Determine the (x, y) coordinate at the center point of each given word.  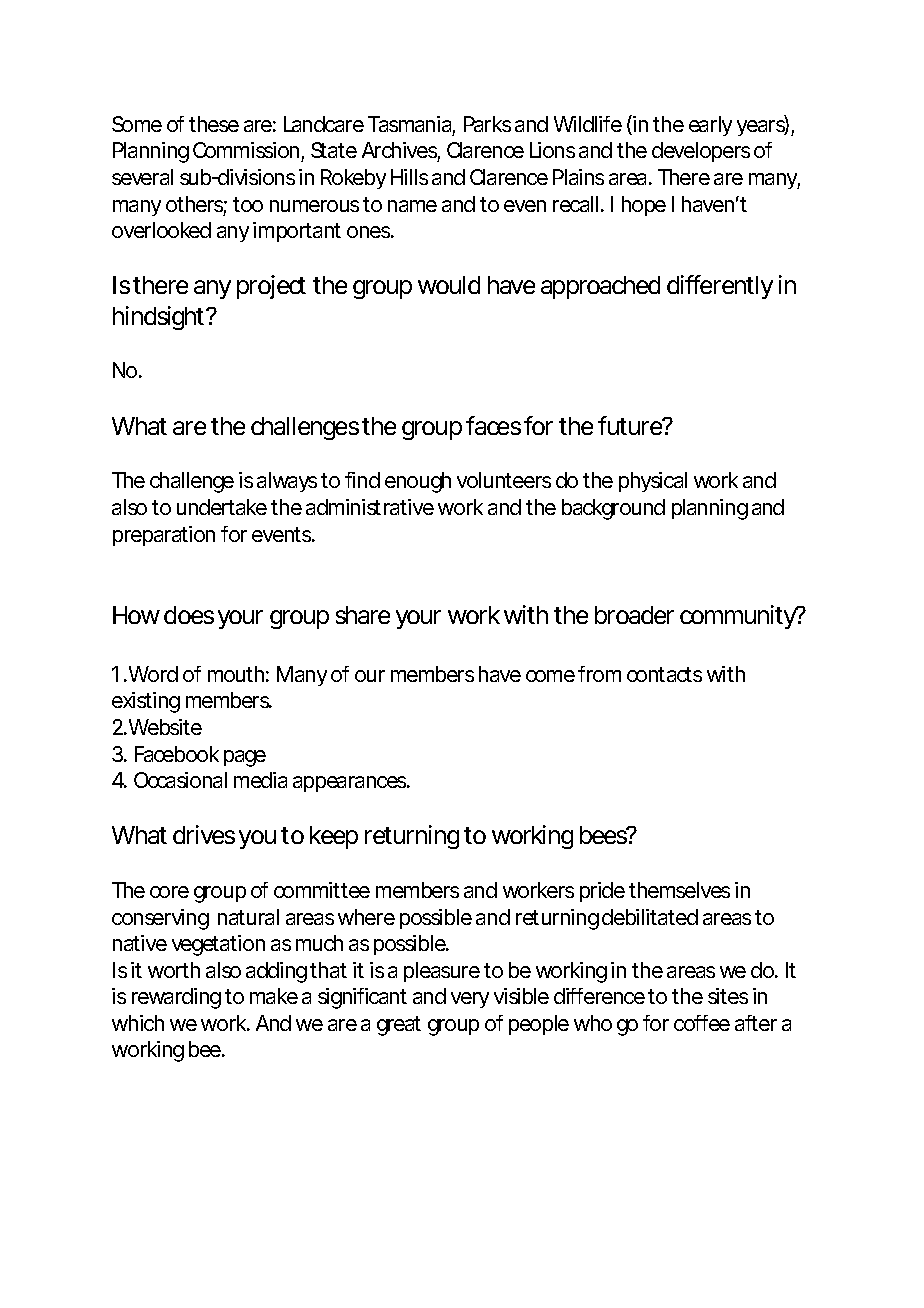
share (363, 615)
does (189, 615)
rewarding (176, 998)
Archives (401, 152)
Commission (247, 152)
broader (634, 615)
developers (701, 152)
